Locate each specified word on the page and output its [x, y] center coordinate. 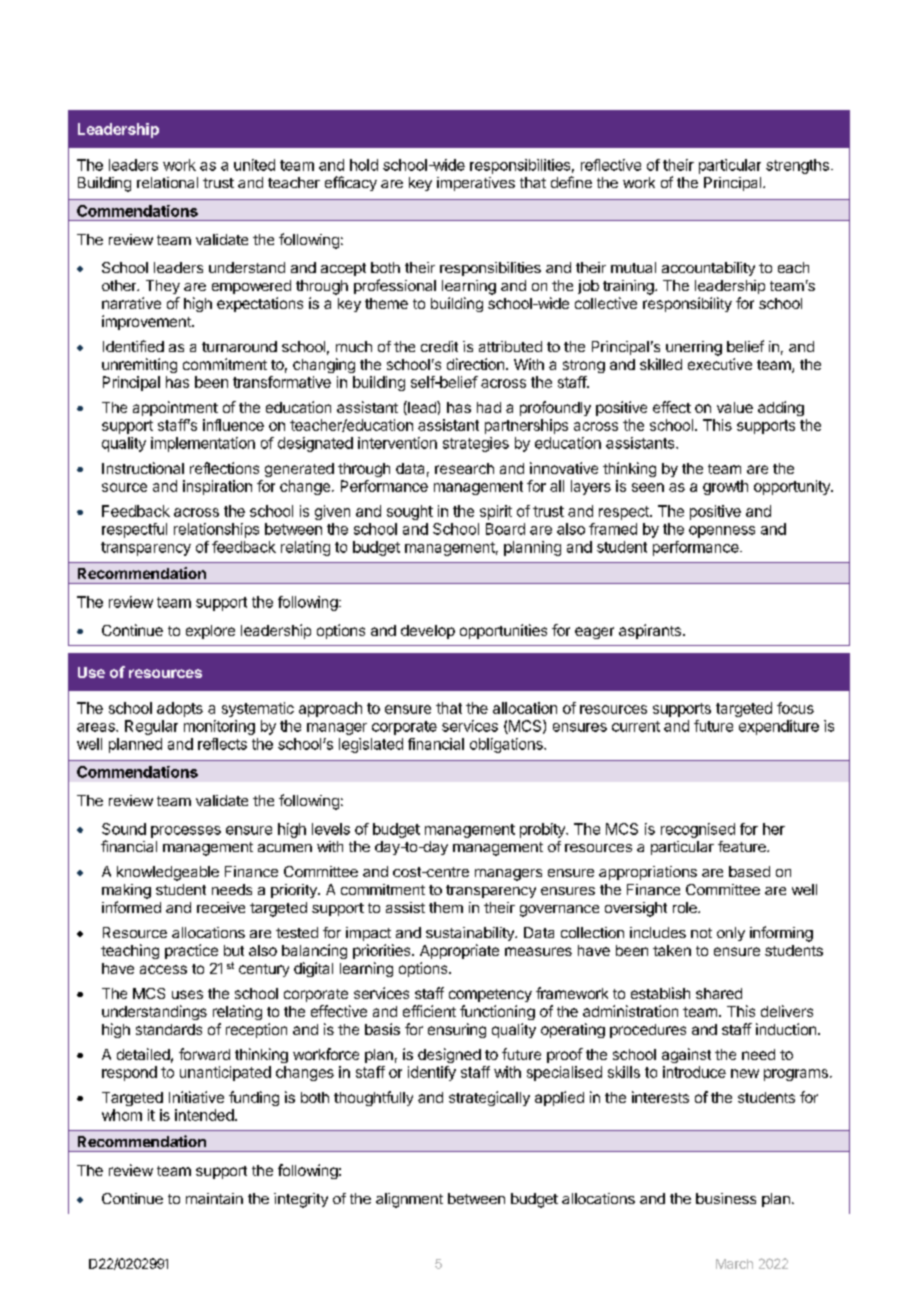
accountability [708, 269]
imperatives [476, 184]
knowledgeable [168, 873]
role [686, 907]
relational [167, 182]
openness [722, 532]
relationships [216, 530]
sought [410, 512]
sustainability [471, 934]
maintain [214, 1198]
